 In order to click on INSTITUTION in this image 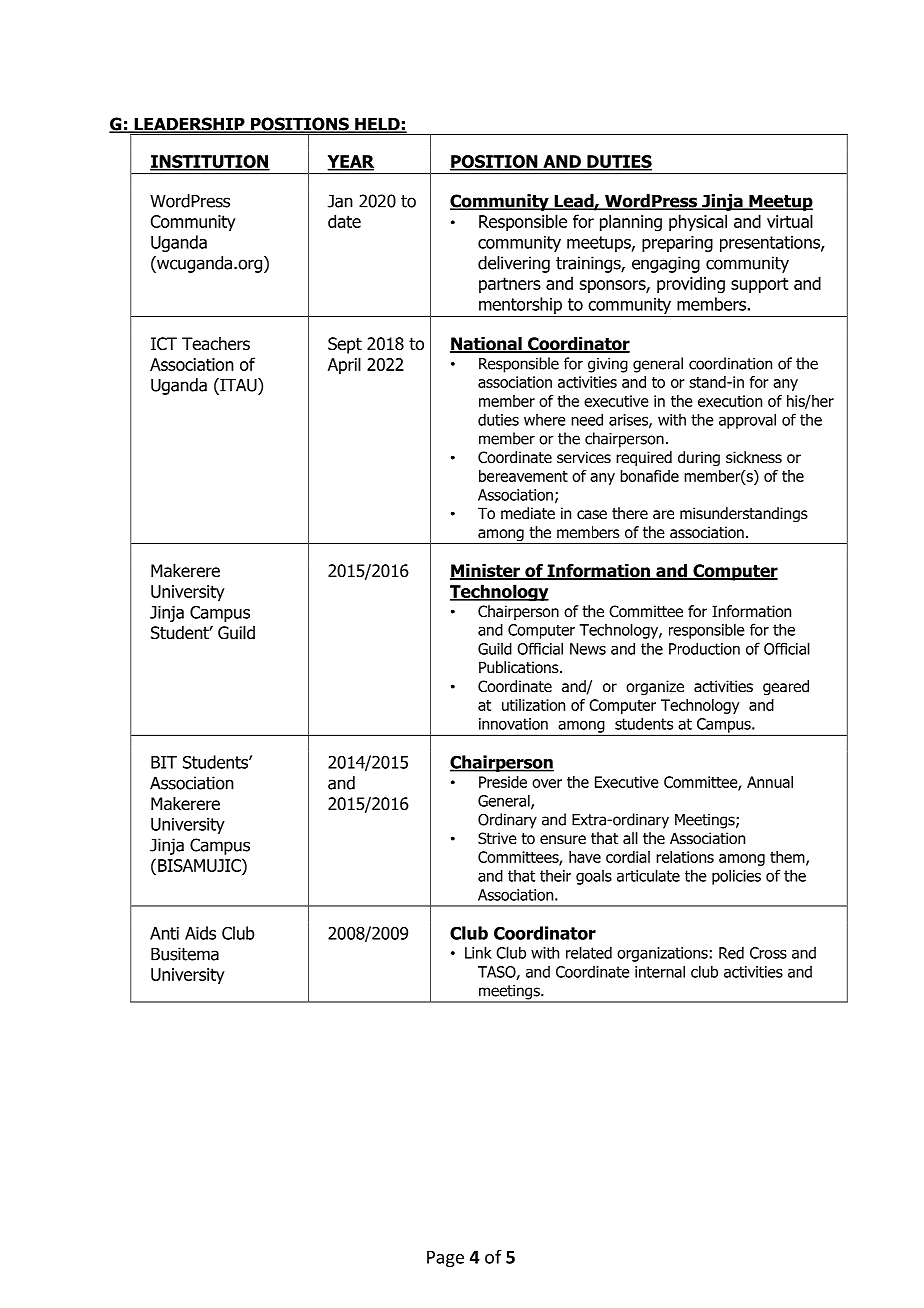, I will do `click(210, 162)`.
